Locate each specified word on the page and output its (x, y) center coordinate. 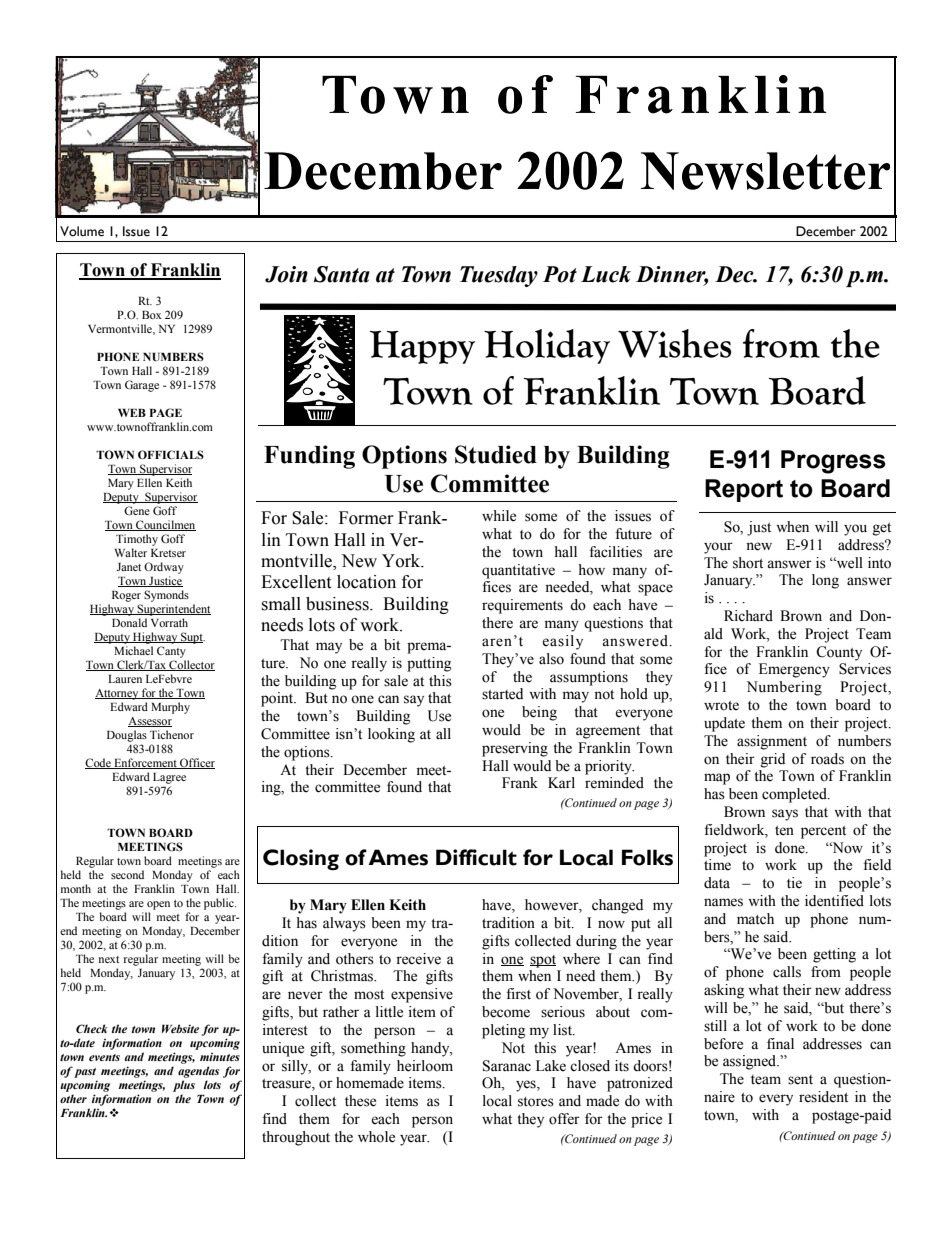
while (499, 516)
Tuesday (499, 276)
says (785, 815)
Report (744, 490)
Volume (82, 231)
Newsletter (765, 171)
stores (536, 1102)
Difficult (476, 857)
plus (184, 1086)
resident (823, 1097)
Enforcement (145, 763)
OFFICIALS (171, 454)
